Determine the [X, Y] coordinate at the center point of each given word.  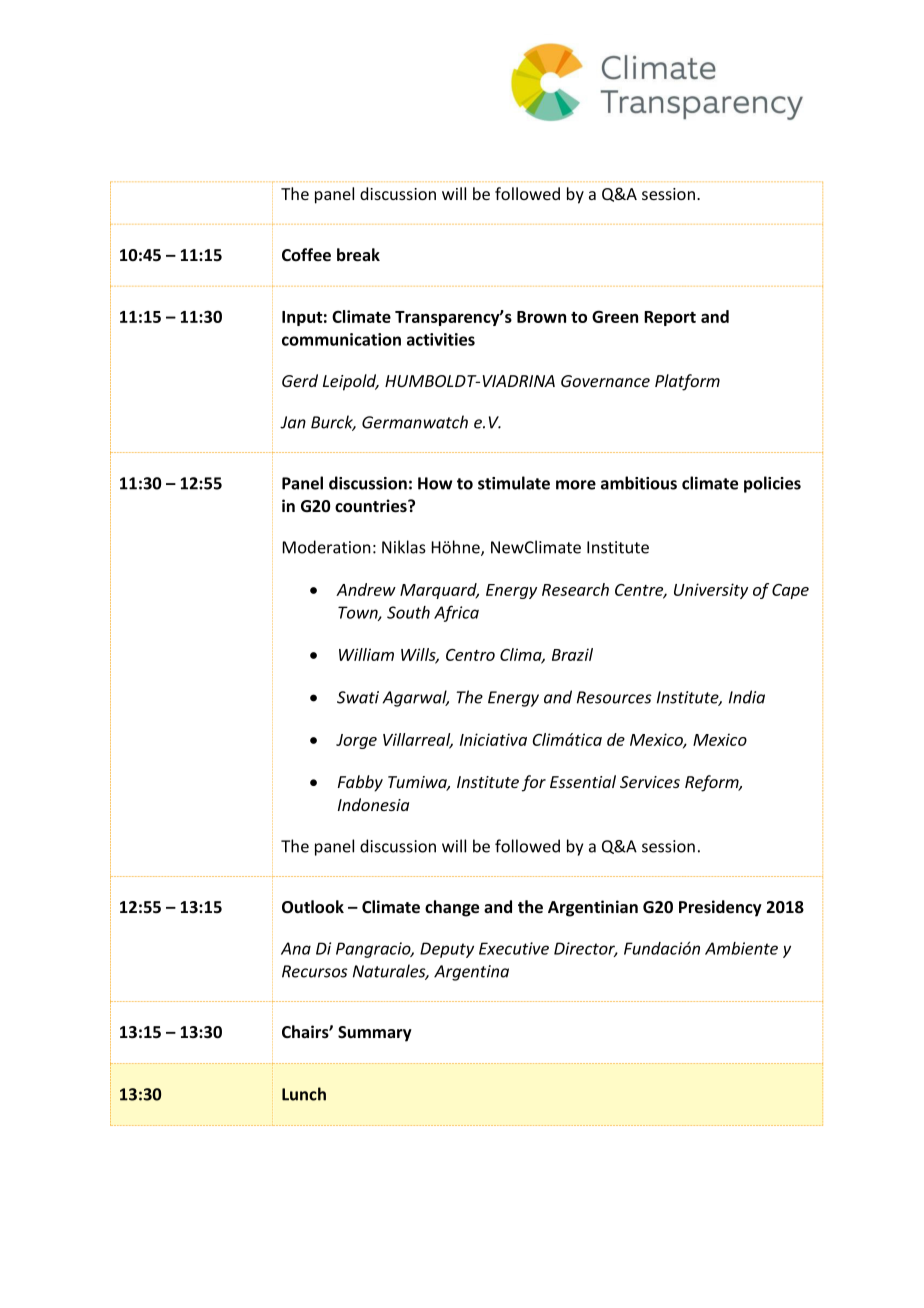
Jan [293, 422]
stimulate [514, 483]
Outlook [313, 907]
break [358, 255]
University [711, 591]
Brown [541, 317]
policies [772, 484]
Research [575, 589]
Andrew [366, 589]
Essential [583, 781]
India [747, 697]
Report [670, 318]
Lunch [304, 1094]
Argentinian [593, 908]
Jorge [356, 741]
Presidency [720, 908]
